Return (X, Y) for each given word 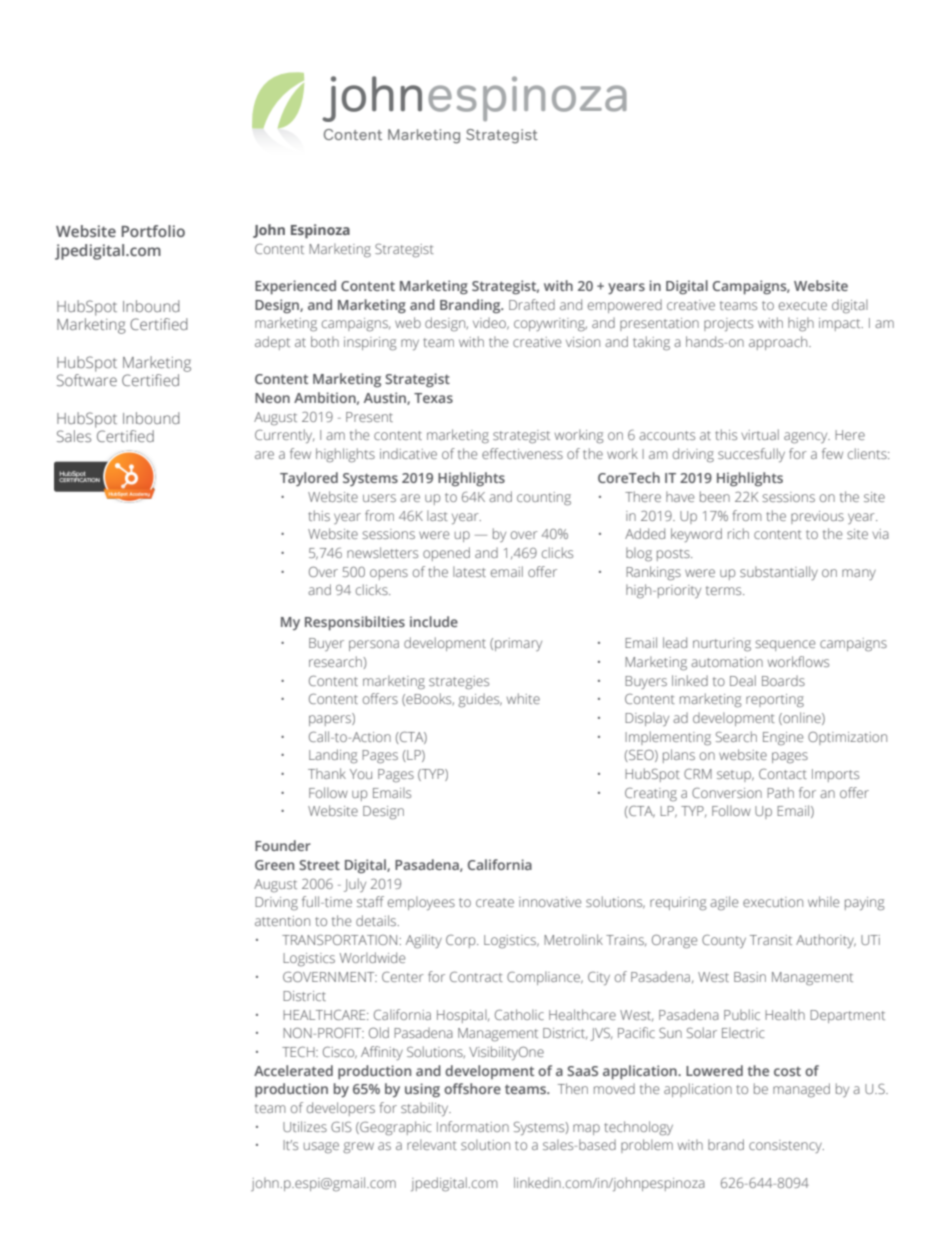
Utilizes (305, 1126)
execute (803, 305)
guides (480, 700)
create (495, 902)
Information (473, 1126)
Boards (783, 680)
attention (282, 921)
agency (807, 438)
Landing (333, 756)
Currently (284, 436)
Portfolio (153, 231)
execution (773, 902)
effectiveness (522, 453)
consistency (786, 1146)
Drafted (532, 304)
